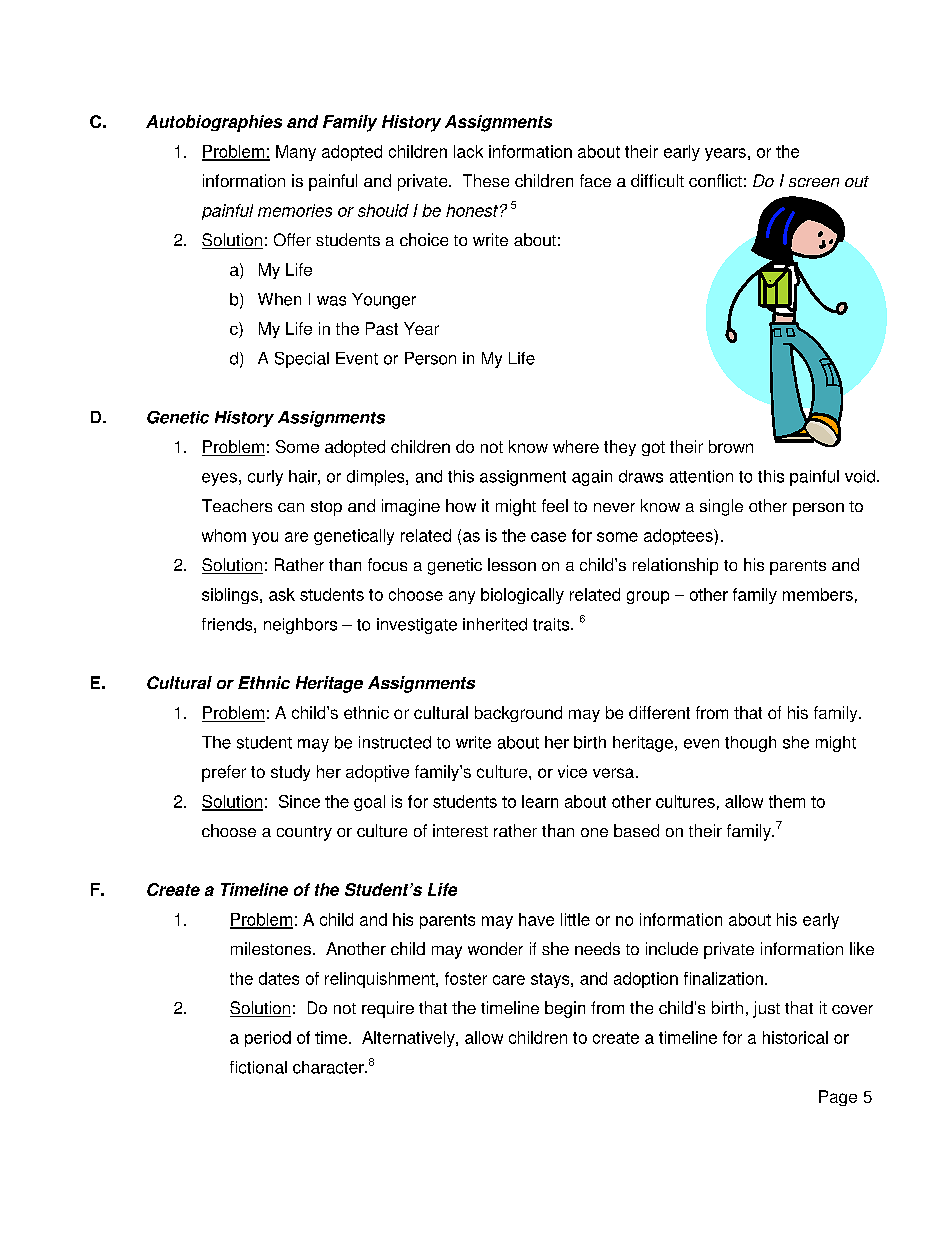  I want to click on fictional, so click(258, 1067).
